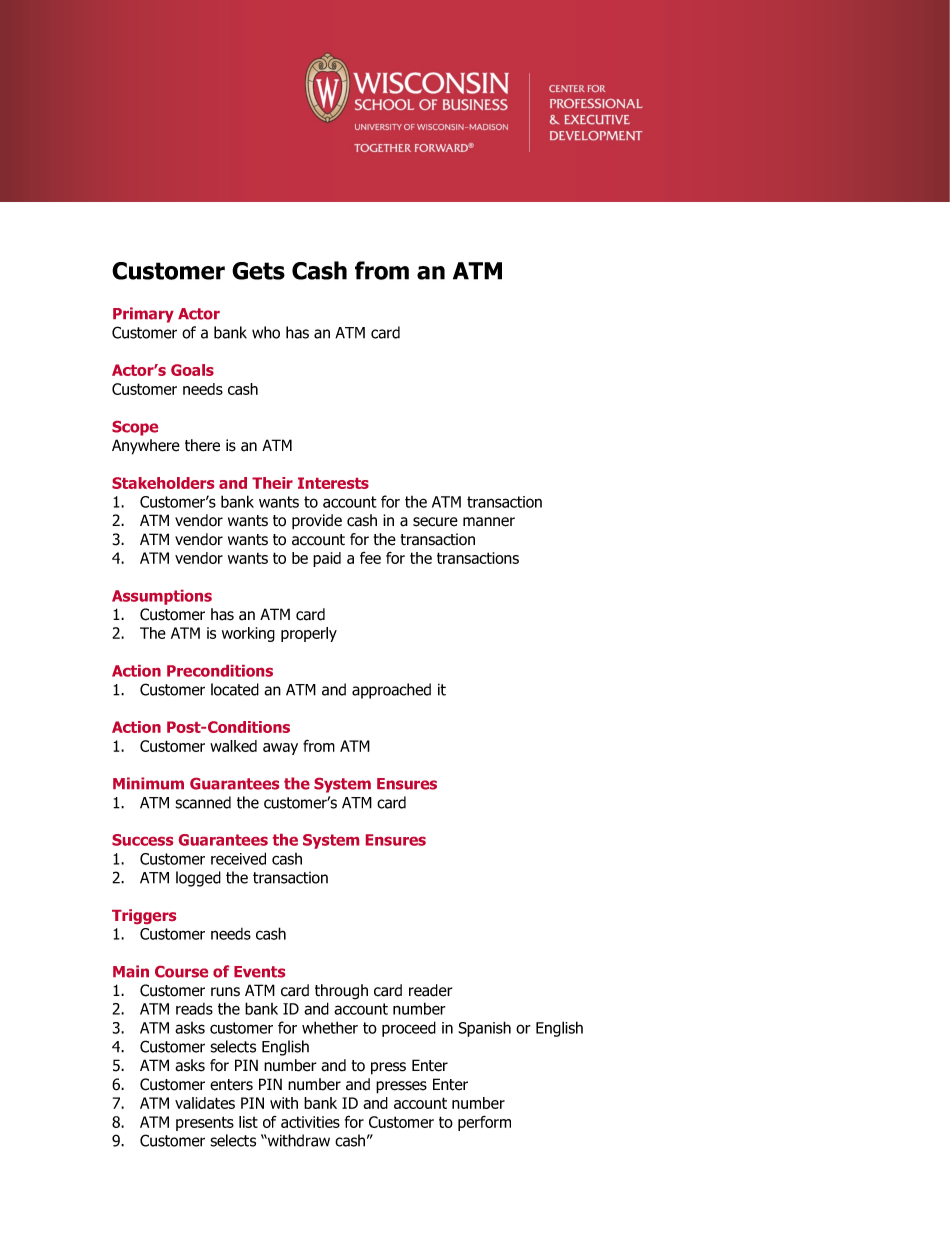 Image resolution: width=952 pixels, height=1233 pixels. Describe the element at coordinates (258, 271) in the document. I see `Gets` at that location.
